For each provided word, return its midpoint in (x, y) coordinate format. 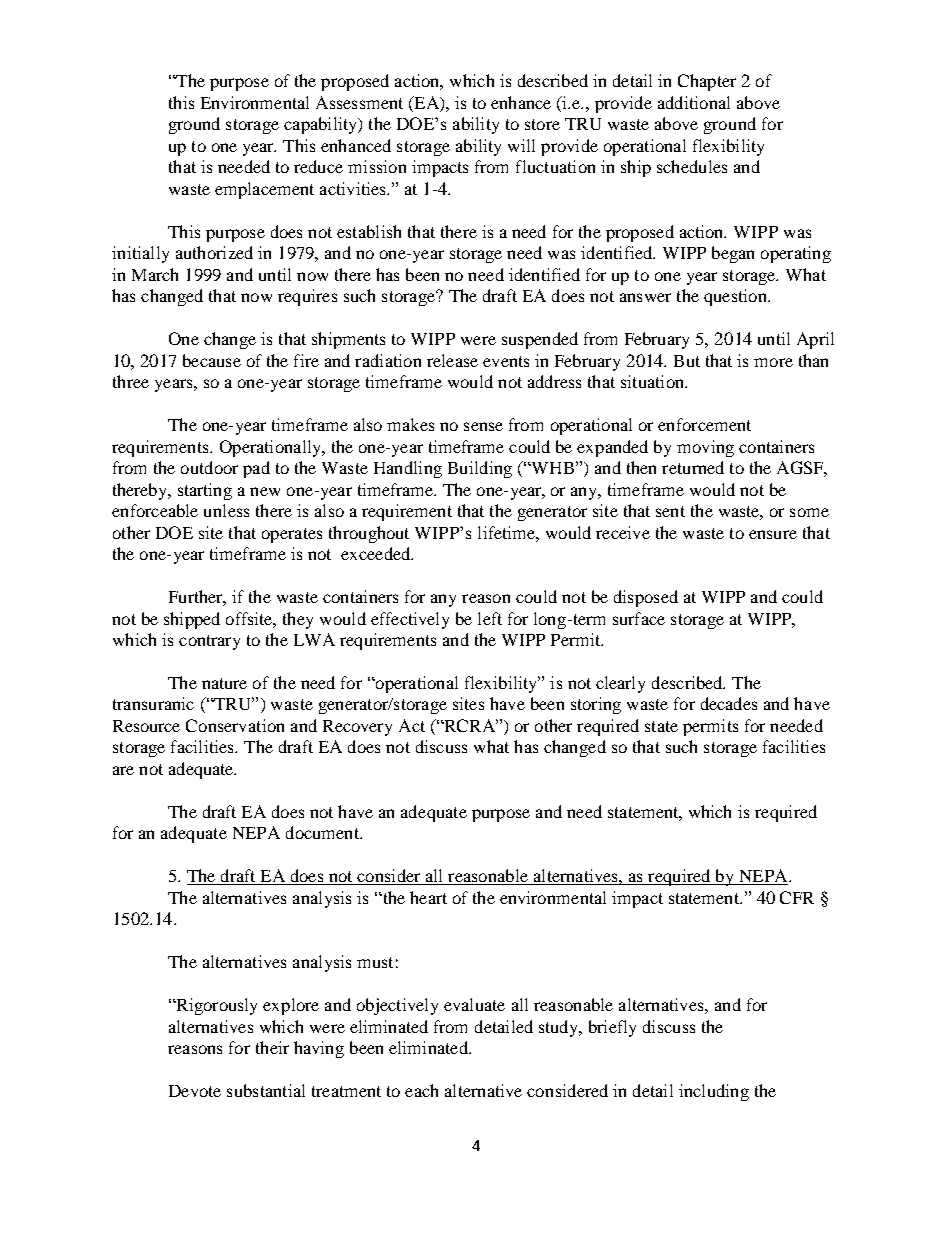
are (123, 770)
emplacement (264, 190)
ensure (773, 534)
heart (428, 897)
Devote (195, 1091)
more (773, 362)
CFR (797, 897)
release (452, 360)
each (421, 1090)
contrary (209, 642)
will (521, 145)
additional (694, 102)
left (490, 618)
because (212, 360)
